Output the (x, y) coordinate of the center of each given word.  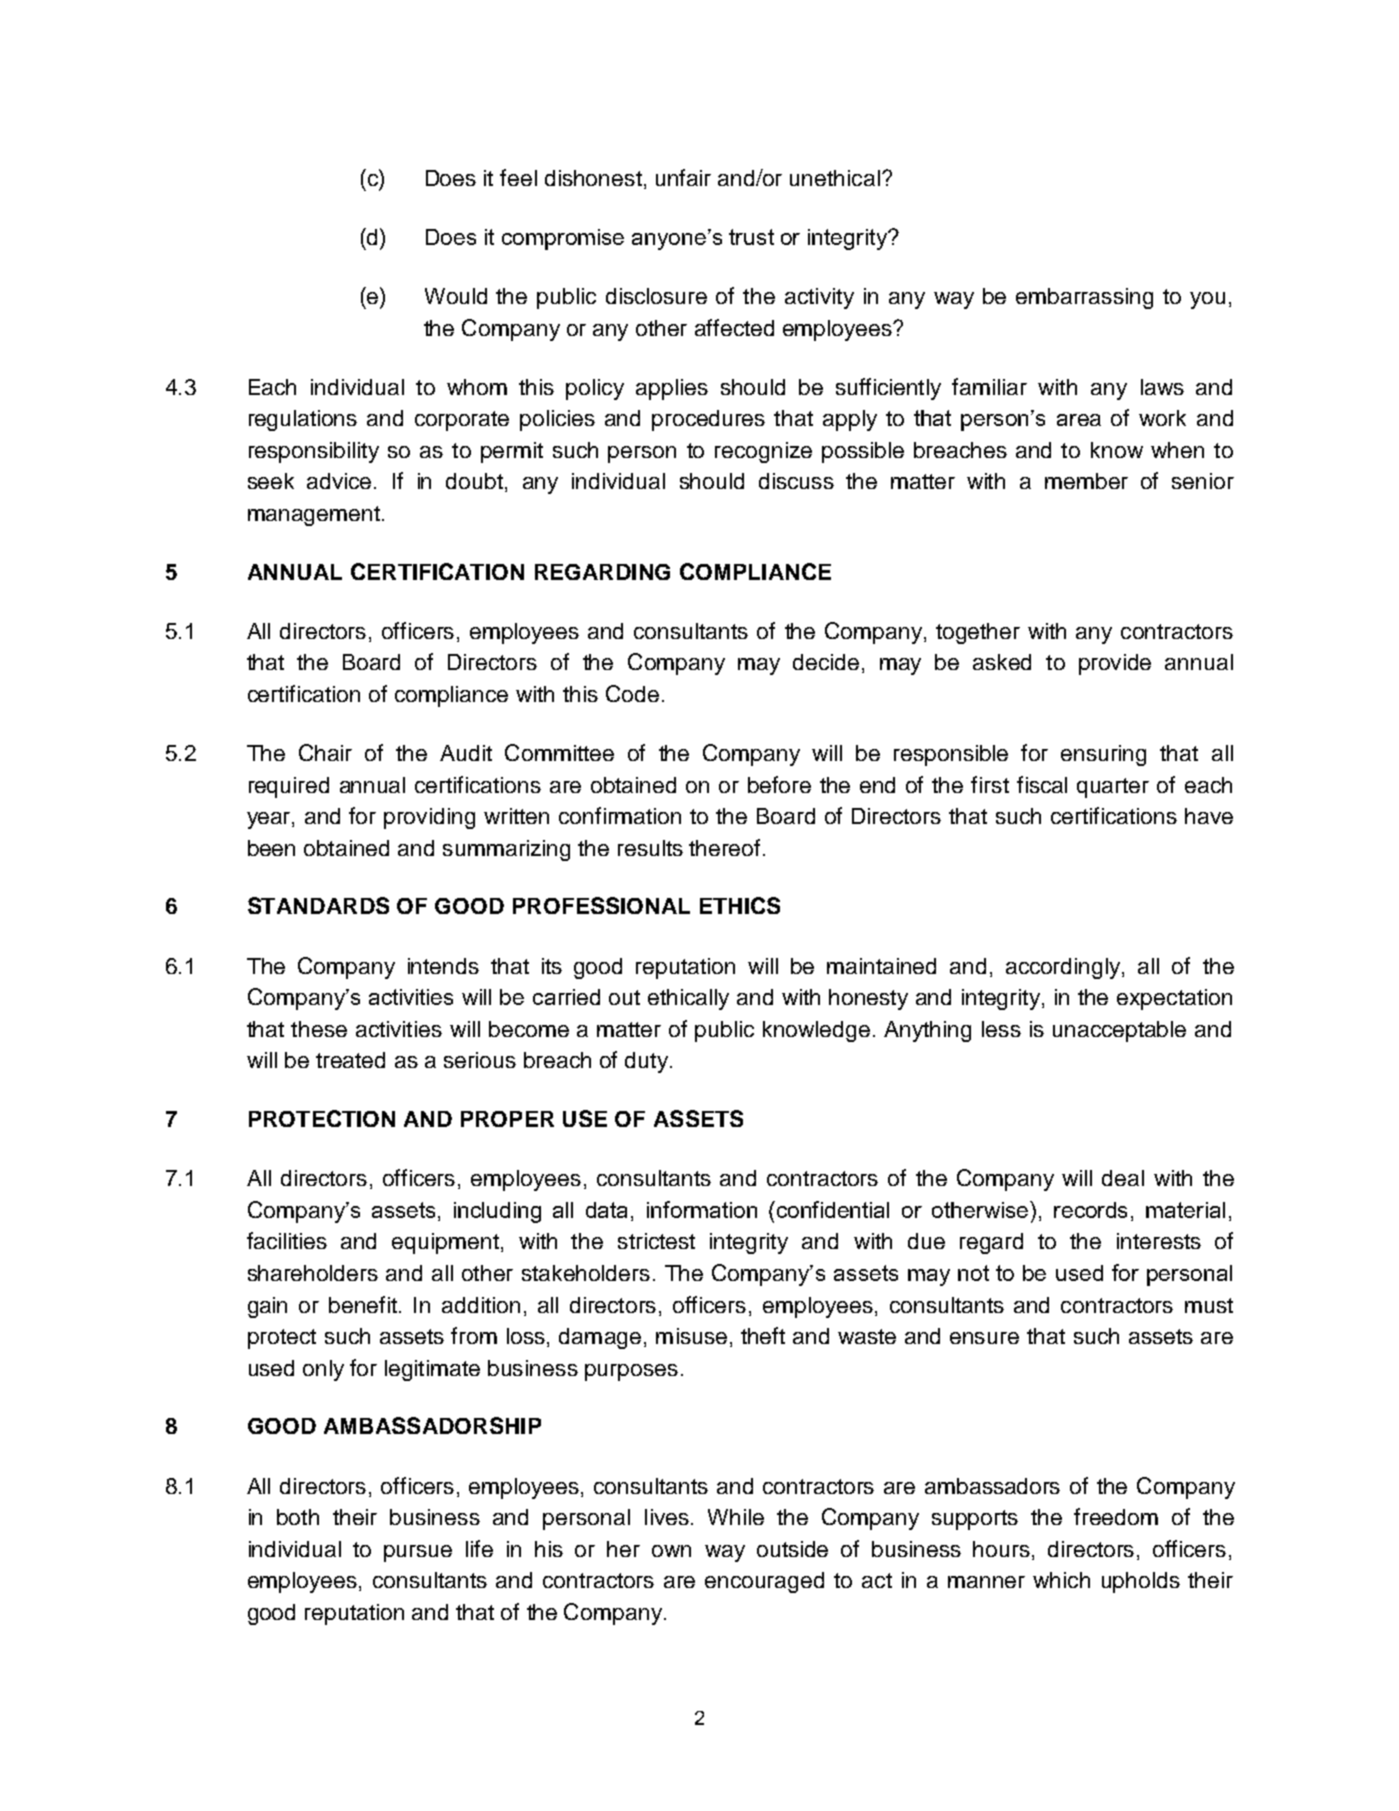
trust (751, 237)
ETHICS (740, 905)
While (736, 1517)
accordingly (1064, 968)
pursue (418, 1553)
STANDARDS (318, 905)
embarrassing (1084, 298)
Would (456, 296)
